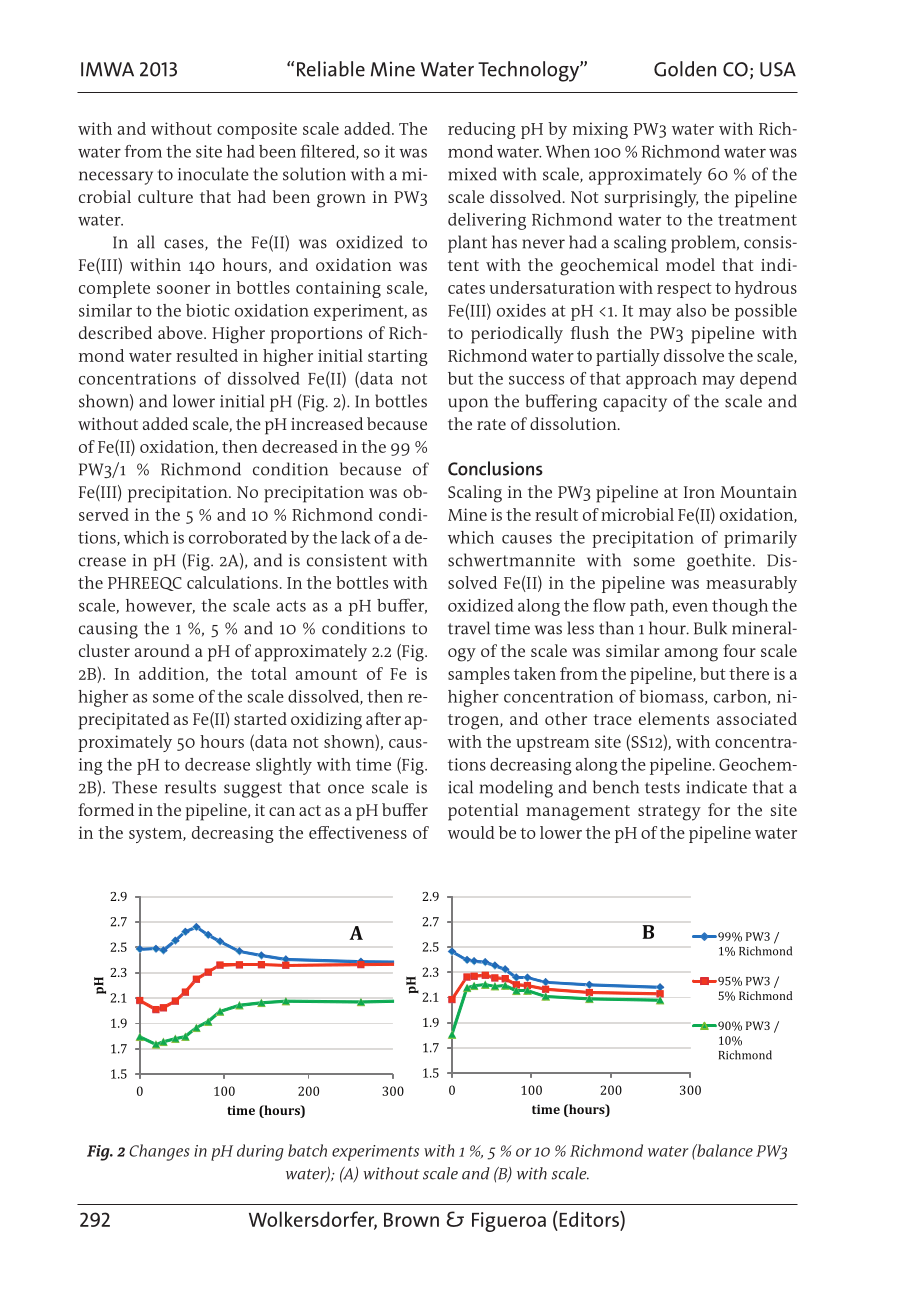 Image resolution: width=924 pixels, height=1296 pixels. What do you see at coordinates (685, 69) in the document?
I see `Golden` at bounding box center [685, 69].
